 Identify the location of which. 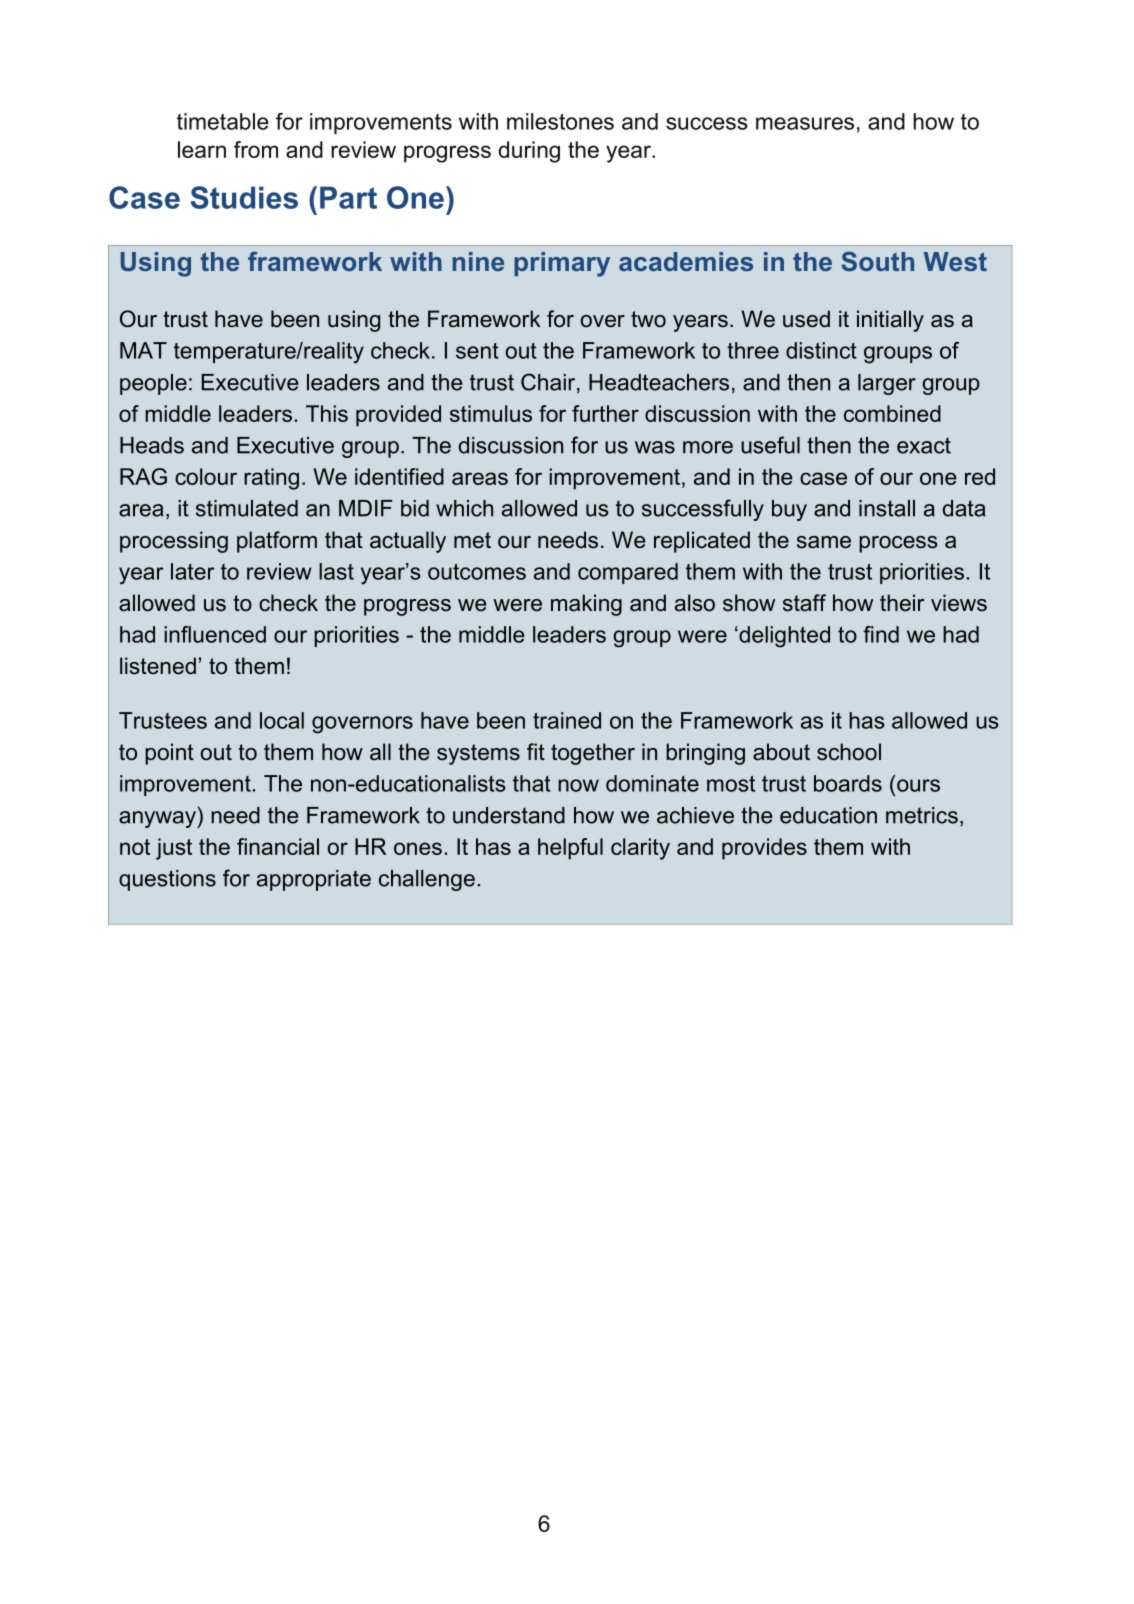
(464, 508).
